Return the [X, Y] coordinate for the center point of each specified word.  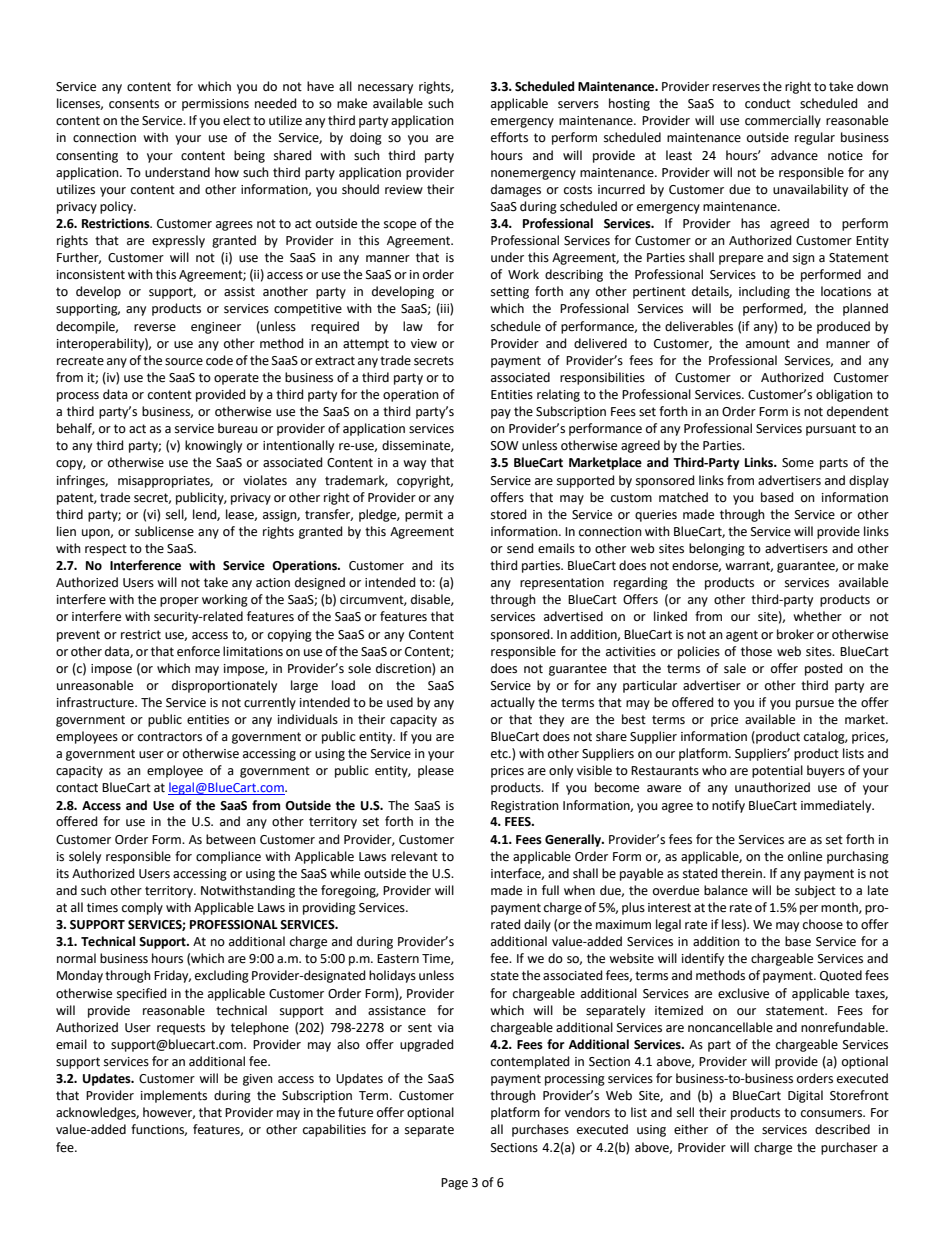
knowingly [213, 446]
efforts [509, 137]
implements [174, 1096]
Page [454, 1184]
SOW [505, 446]
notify [728, 806]
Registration [525, 807]
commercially [783, 121]
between [231, 839]
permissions [215, 105]
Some [798, 463]
